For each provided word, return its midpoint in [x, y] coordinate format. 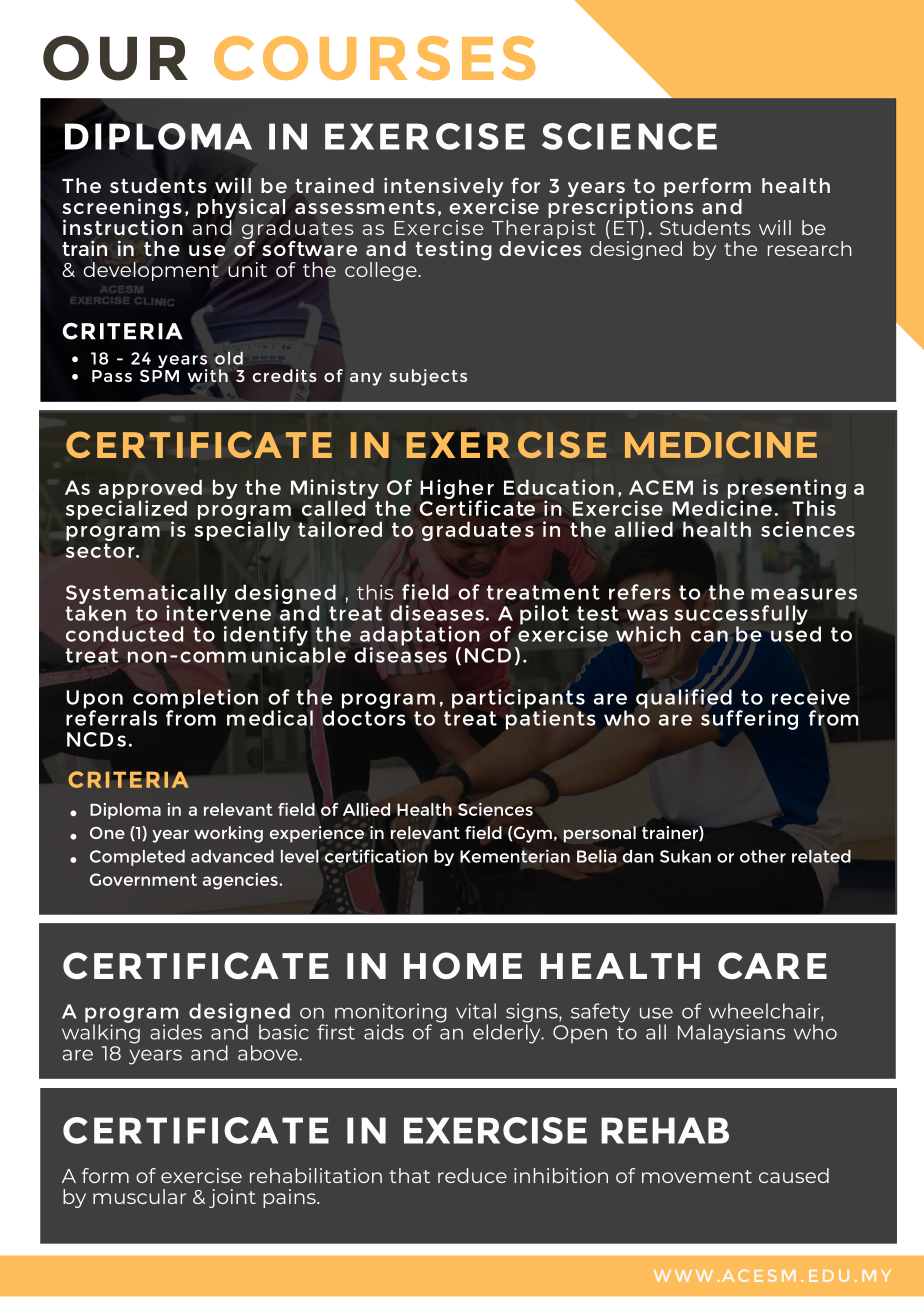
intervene [218, 612]
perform [707, 187]
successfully [740, 616]
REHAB [665, 1130]
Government [143, 879]
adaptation [420, 637]
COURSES [374, 58]
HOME [463, 965]
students [158, 185]
